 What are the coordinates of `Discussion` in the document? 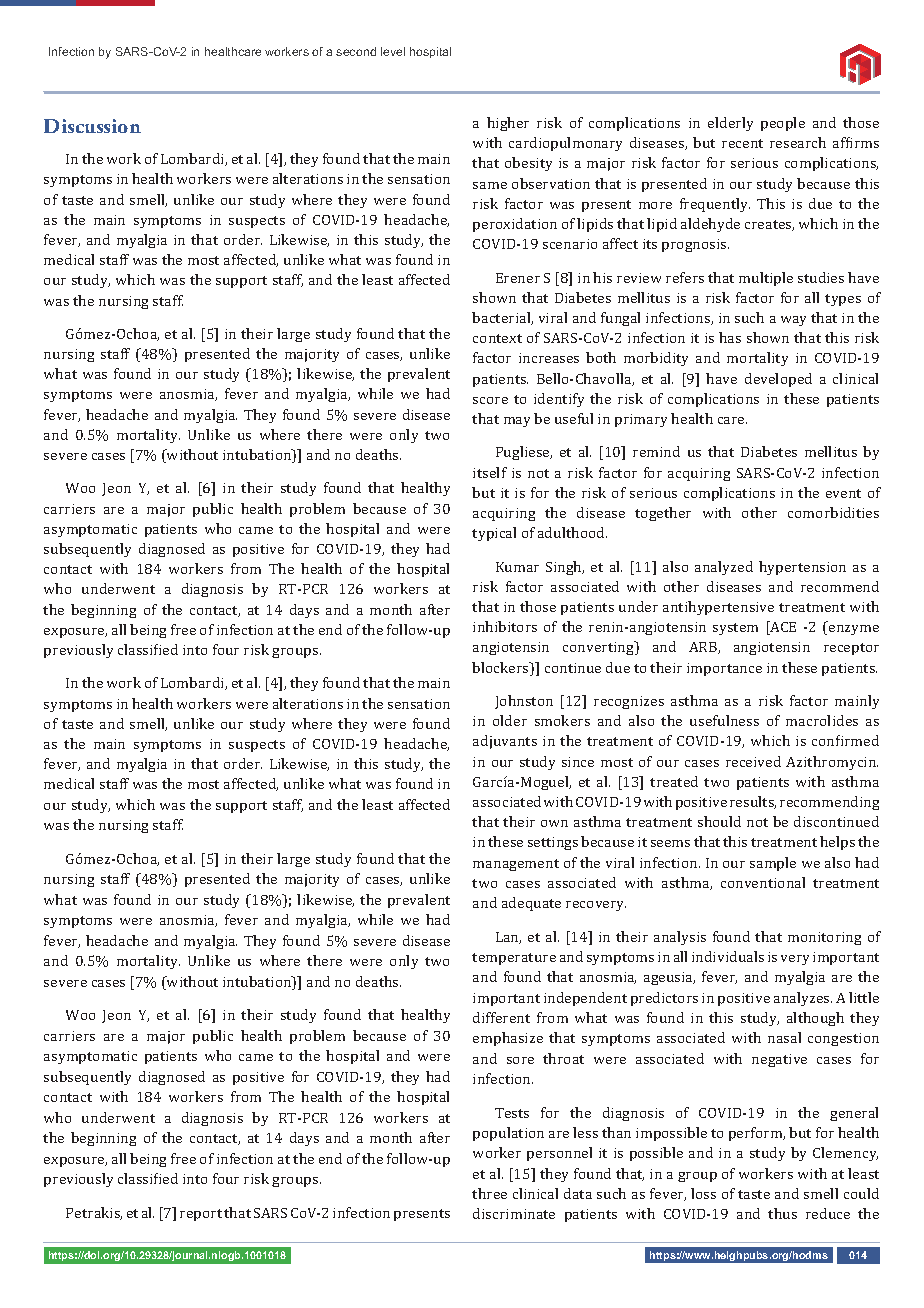 It's located at (92, 126).
